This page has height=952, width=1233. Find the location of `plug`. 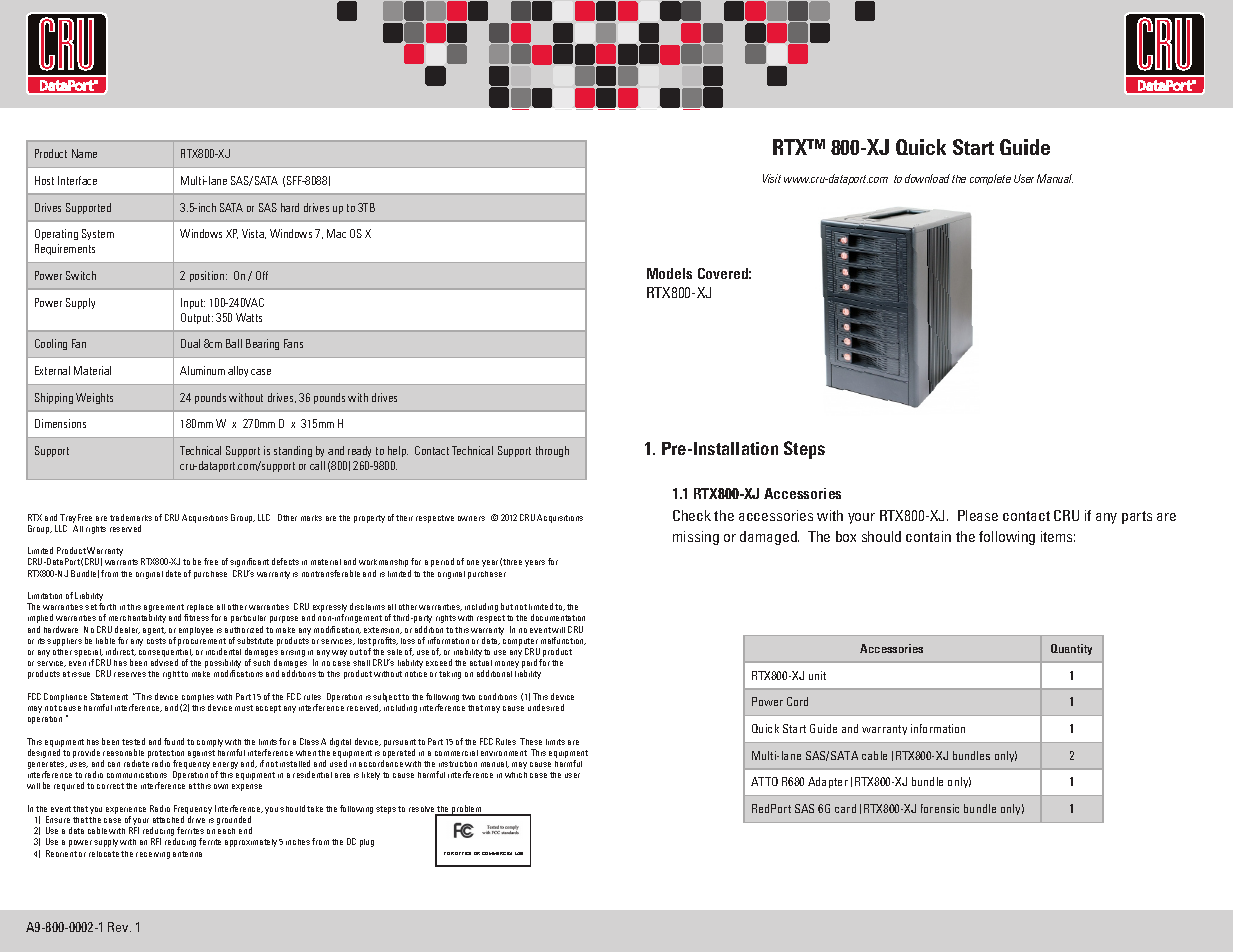

plug is located at coordinates (367, 843).
